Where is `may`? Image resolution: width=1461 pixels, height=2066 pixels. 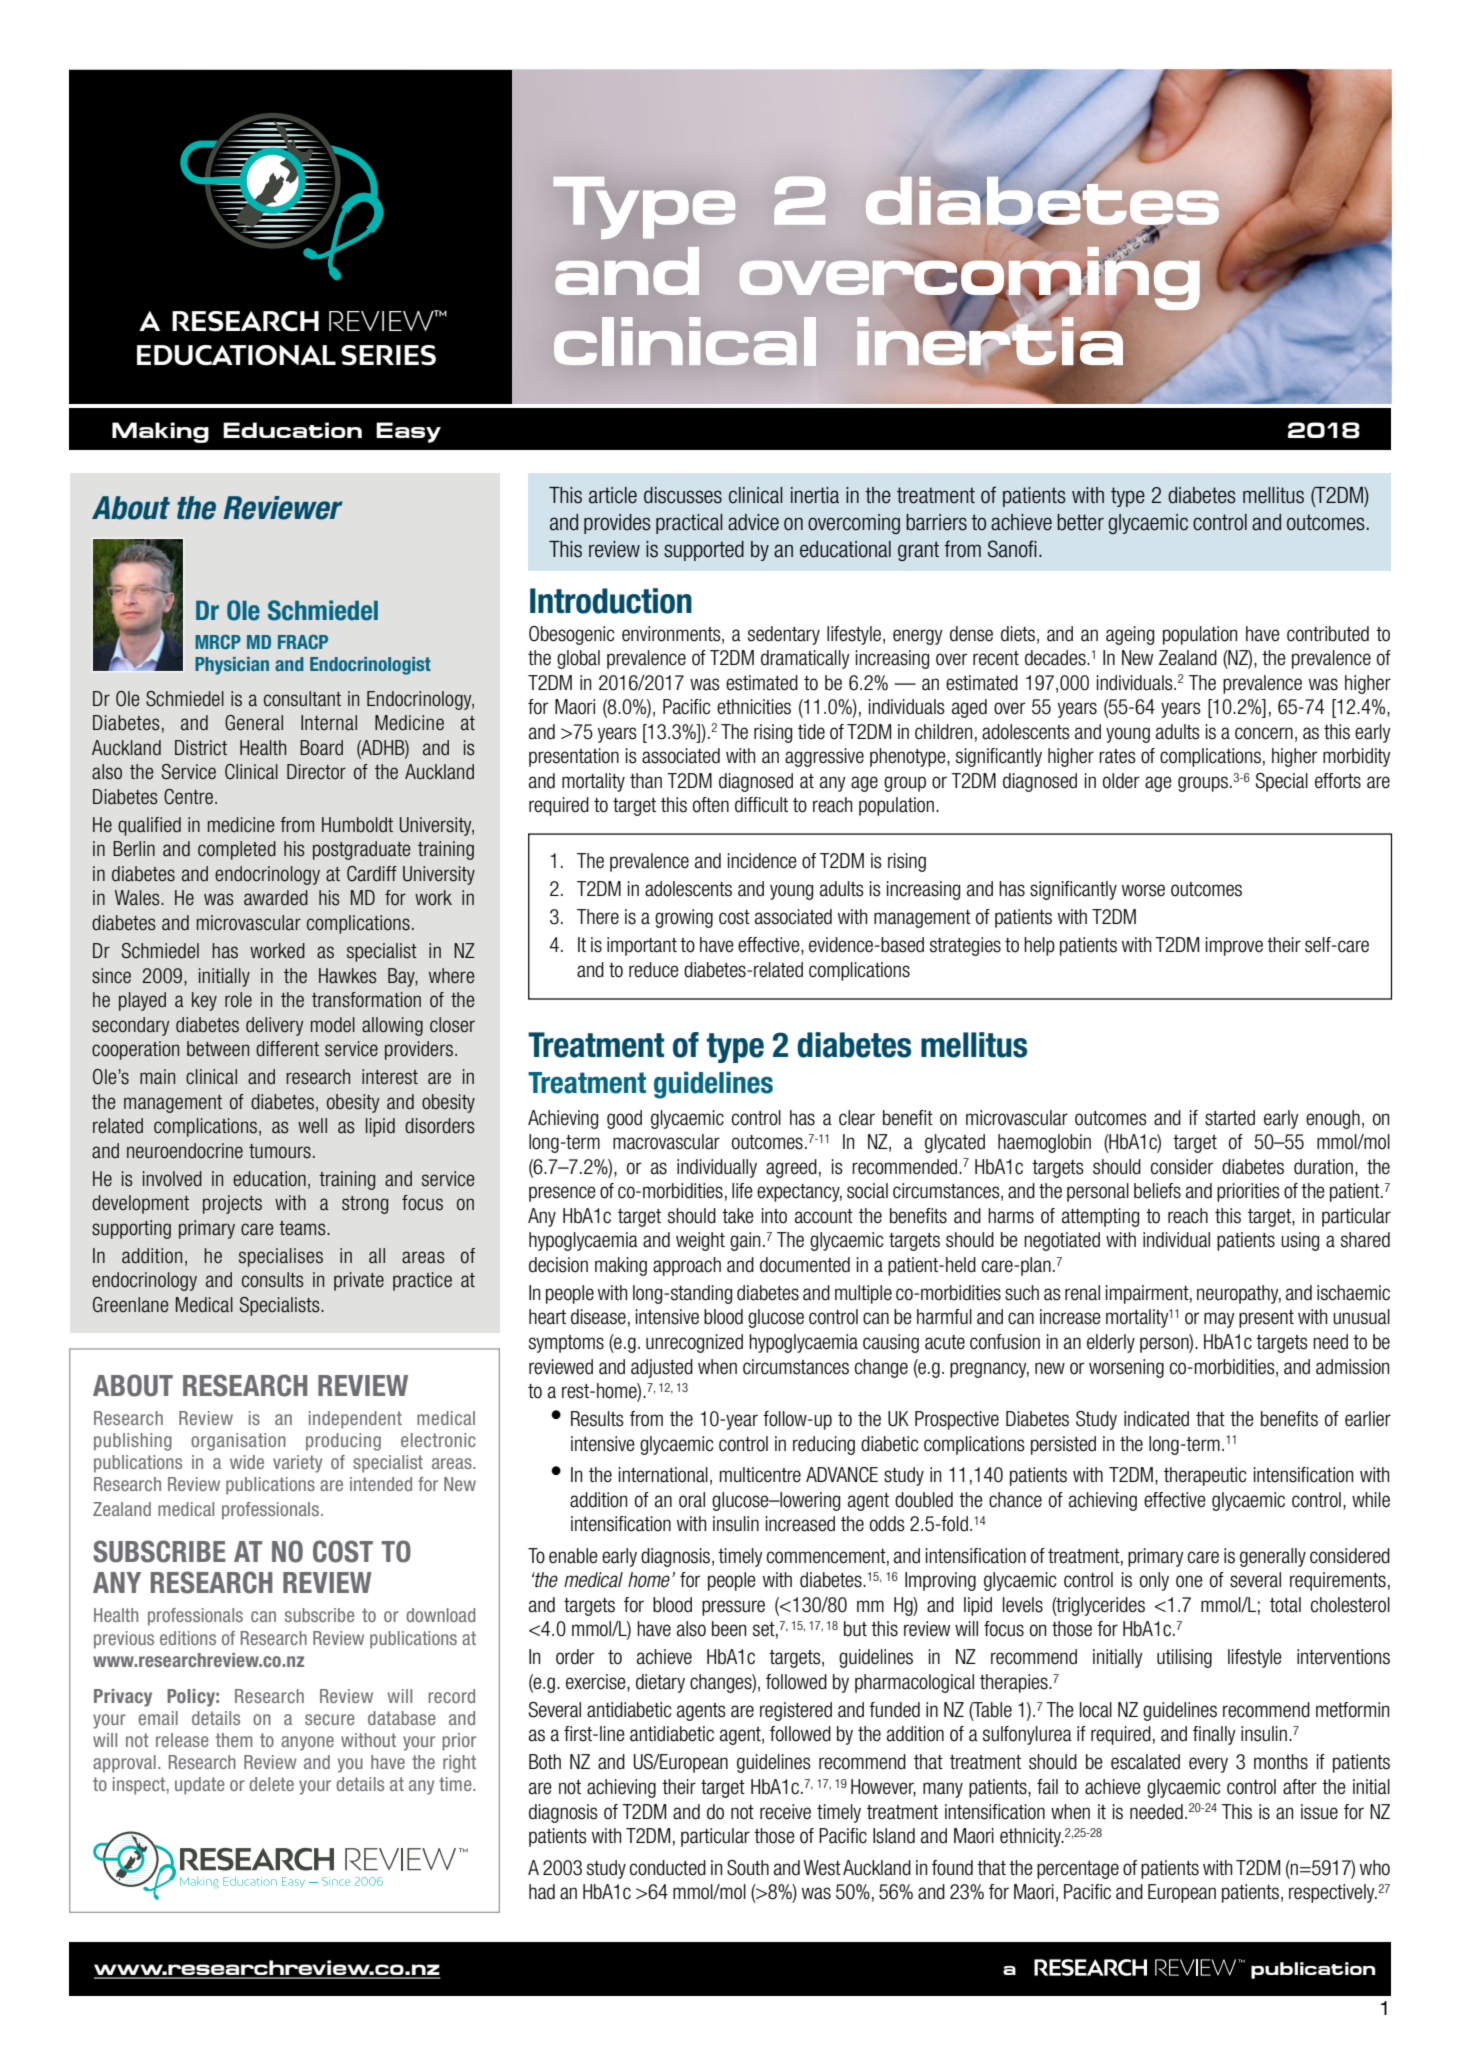 may is located at coordinates (1219, 1320).
